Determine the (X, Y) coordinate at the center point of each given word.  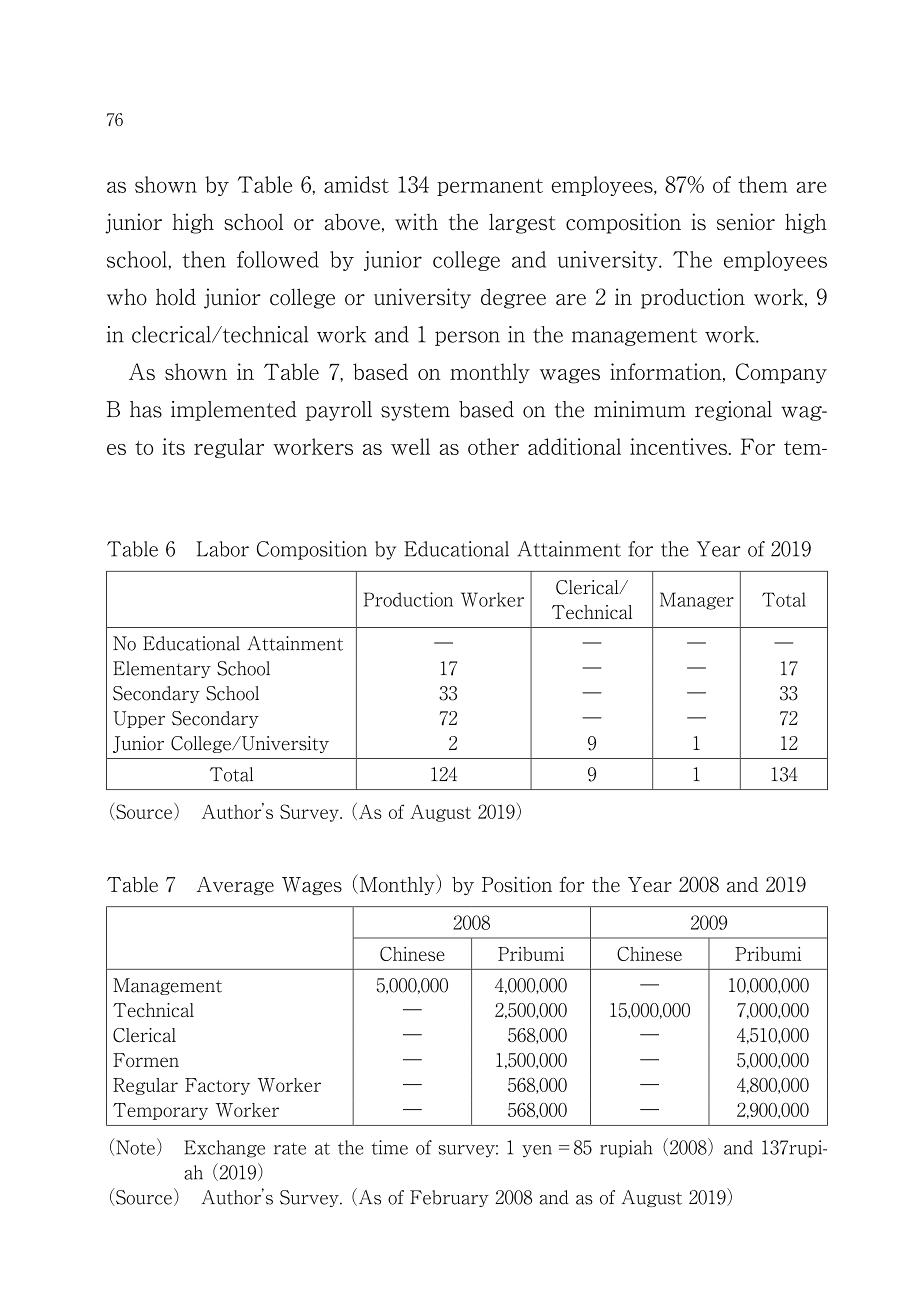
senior (746, 222)
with (416, 222)
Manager (697, 601)
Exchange (224, 1149)
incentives (678, 446)
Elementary (162, 669)
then (204, 259)
